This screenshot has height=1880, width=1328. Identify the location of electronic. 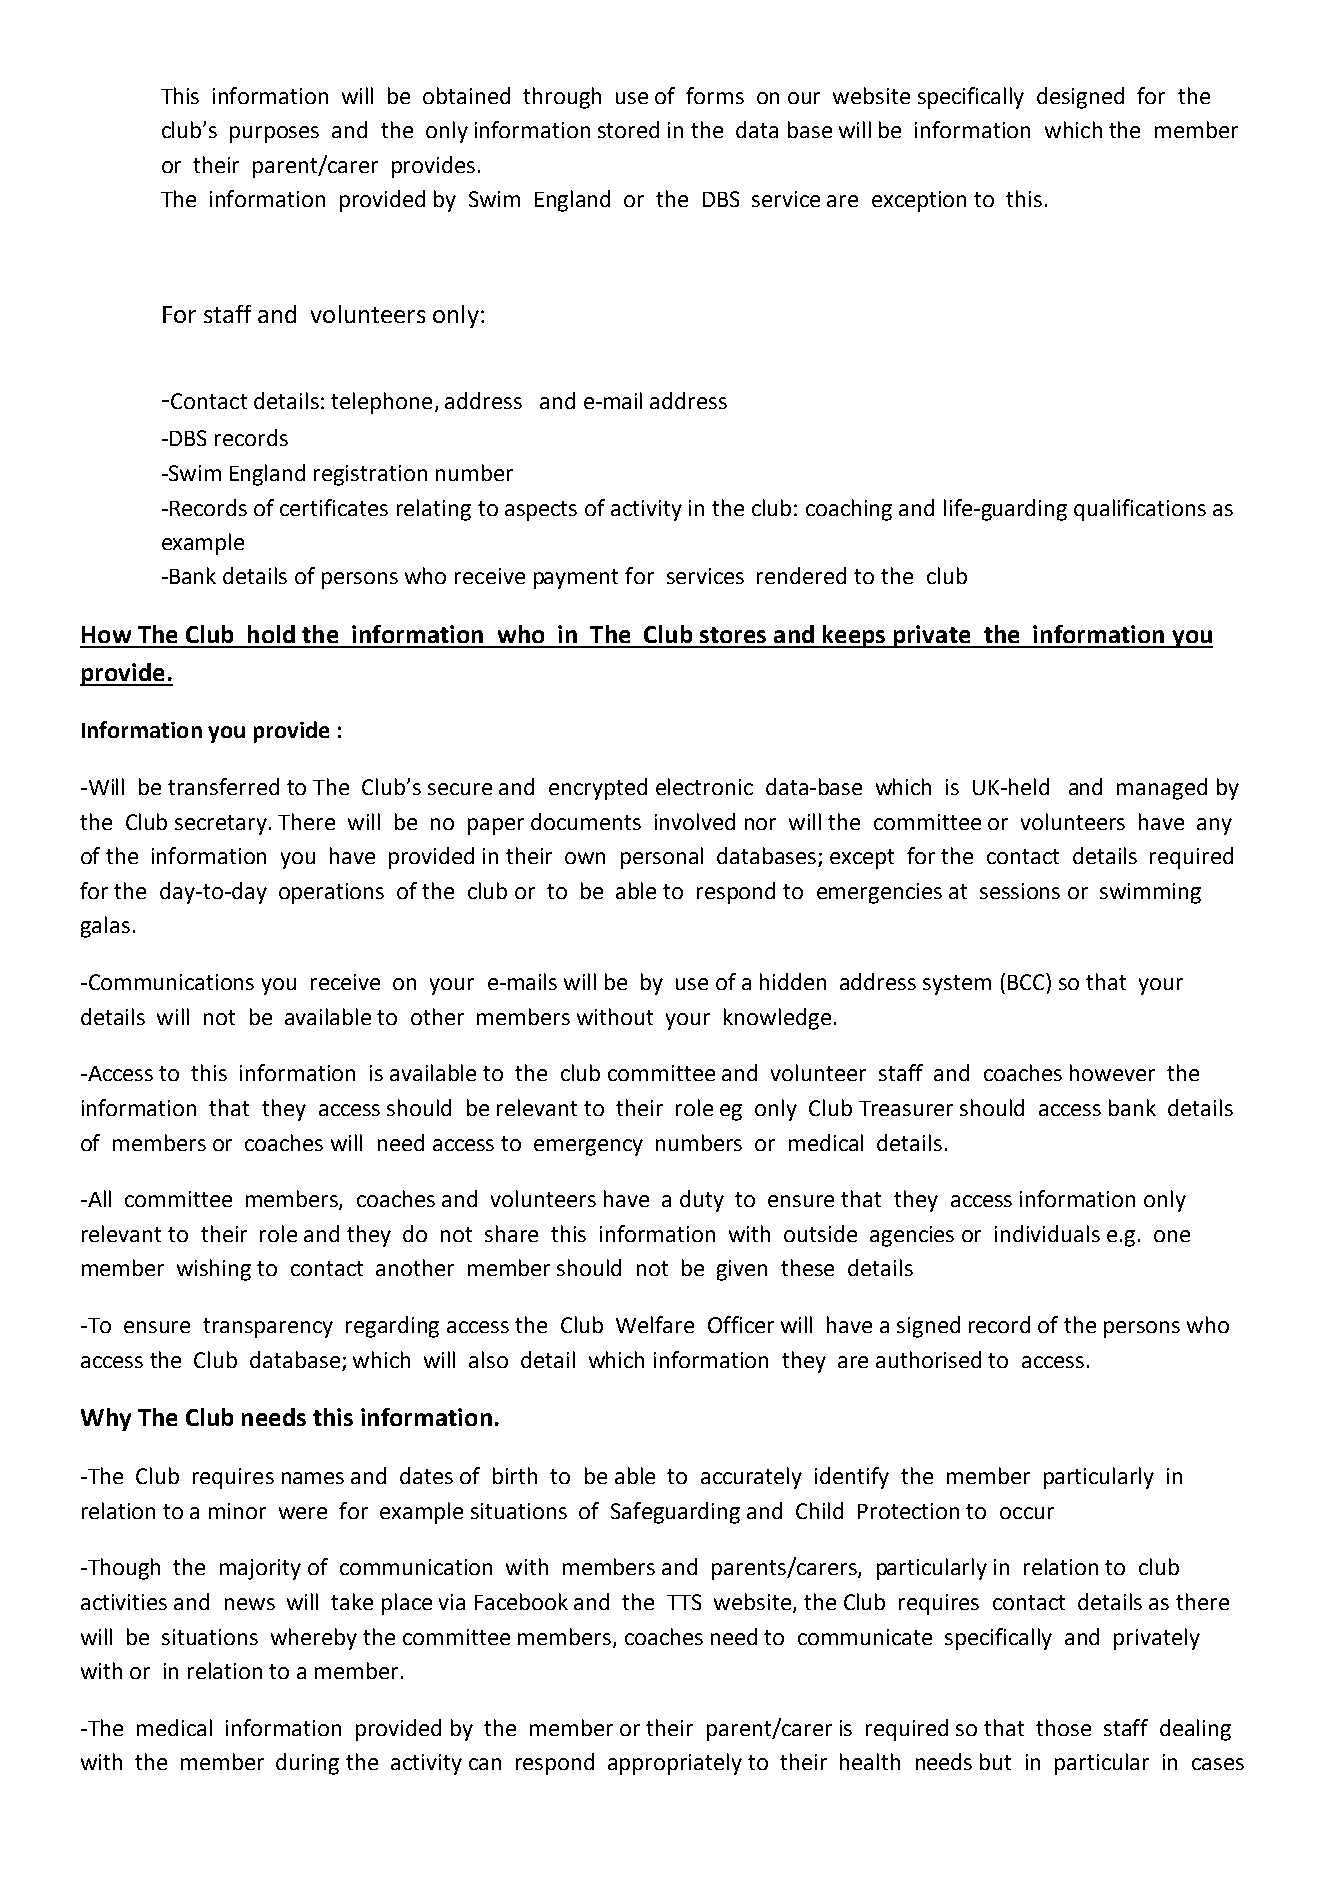
(704, 786).
